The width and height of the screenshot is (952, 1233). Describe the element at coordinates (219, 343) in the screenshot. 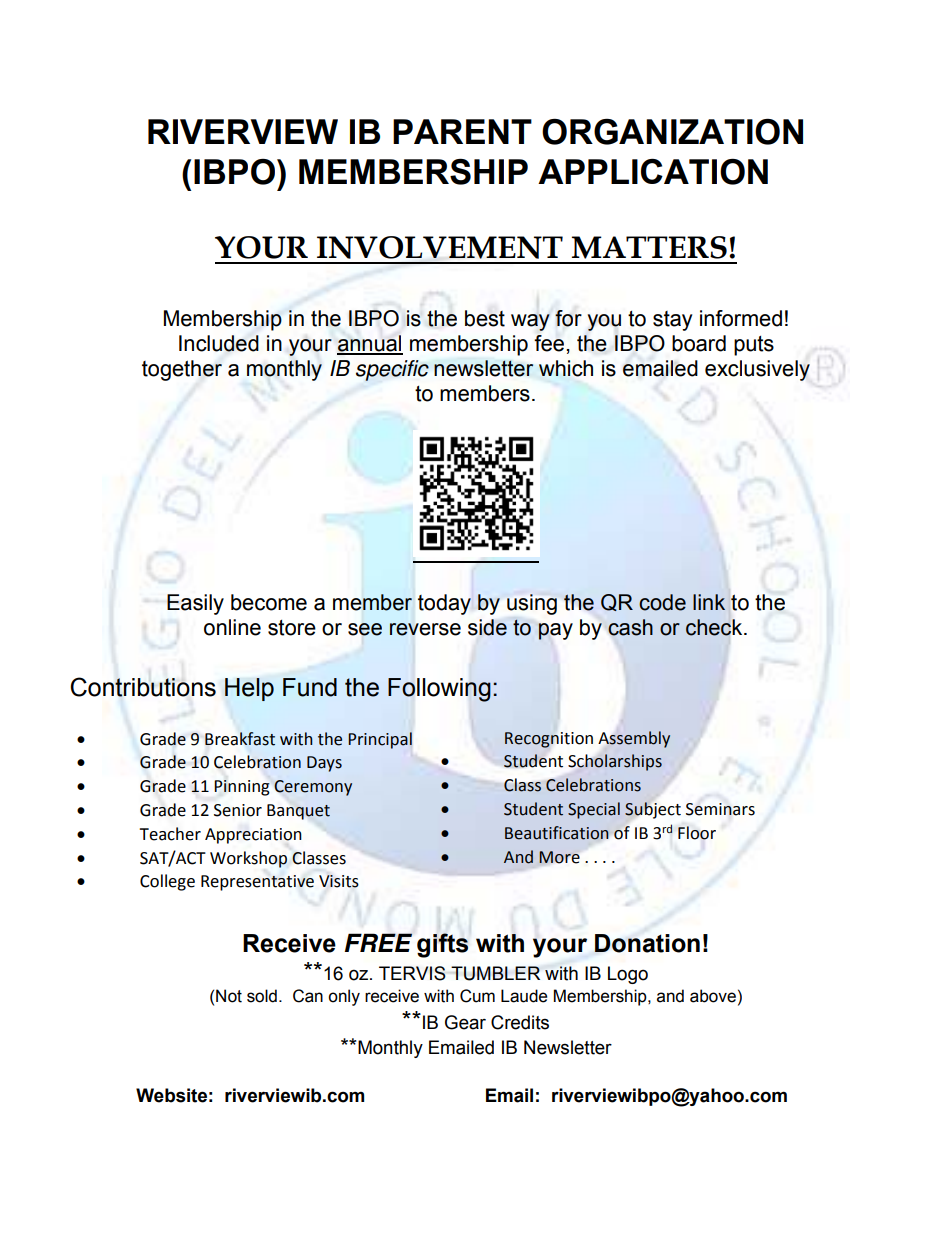

I see `Included` at that location.
